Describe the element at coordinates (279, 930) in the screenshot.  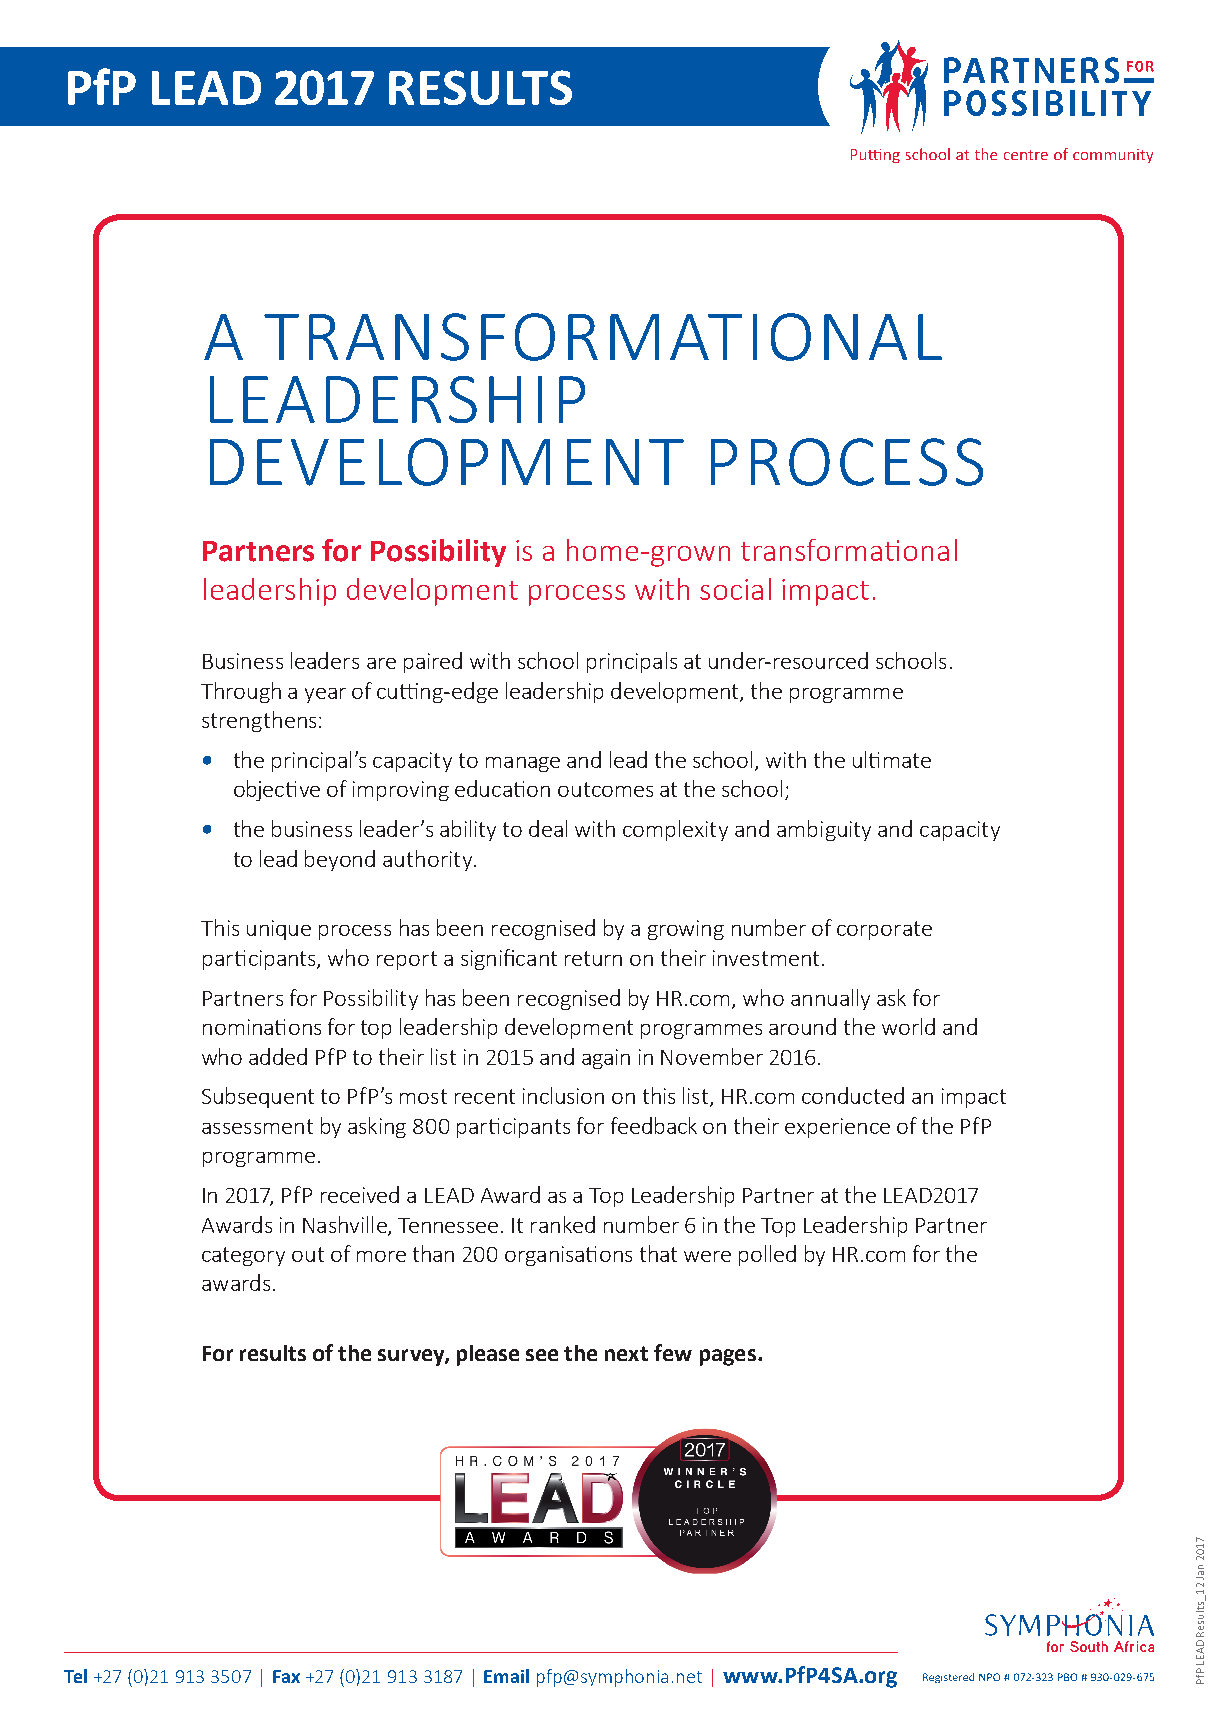
I see `unique` at that location.
